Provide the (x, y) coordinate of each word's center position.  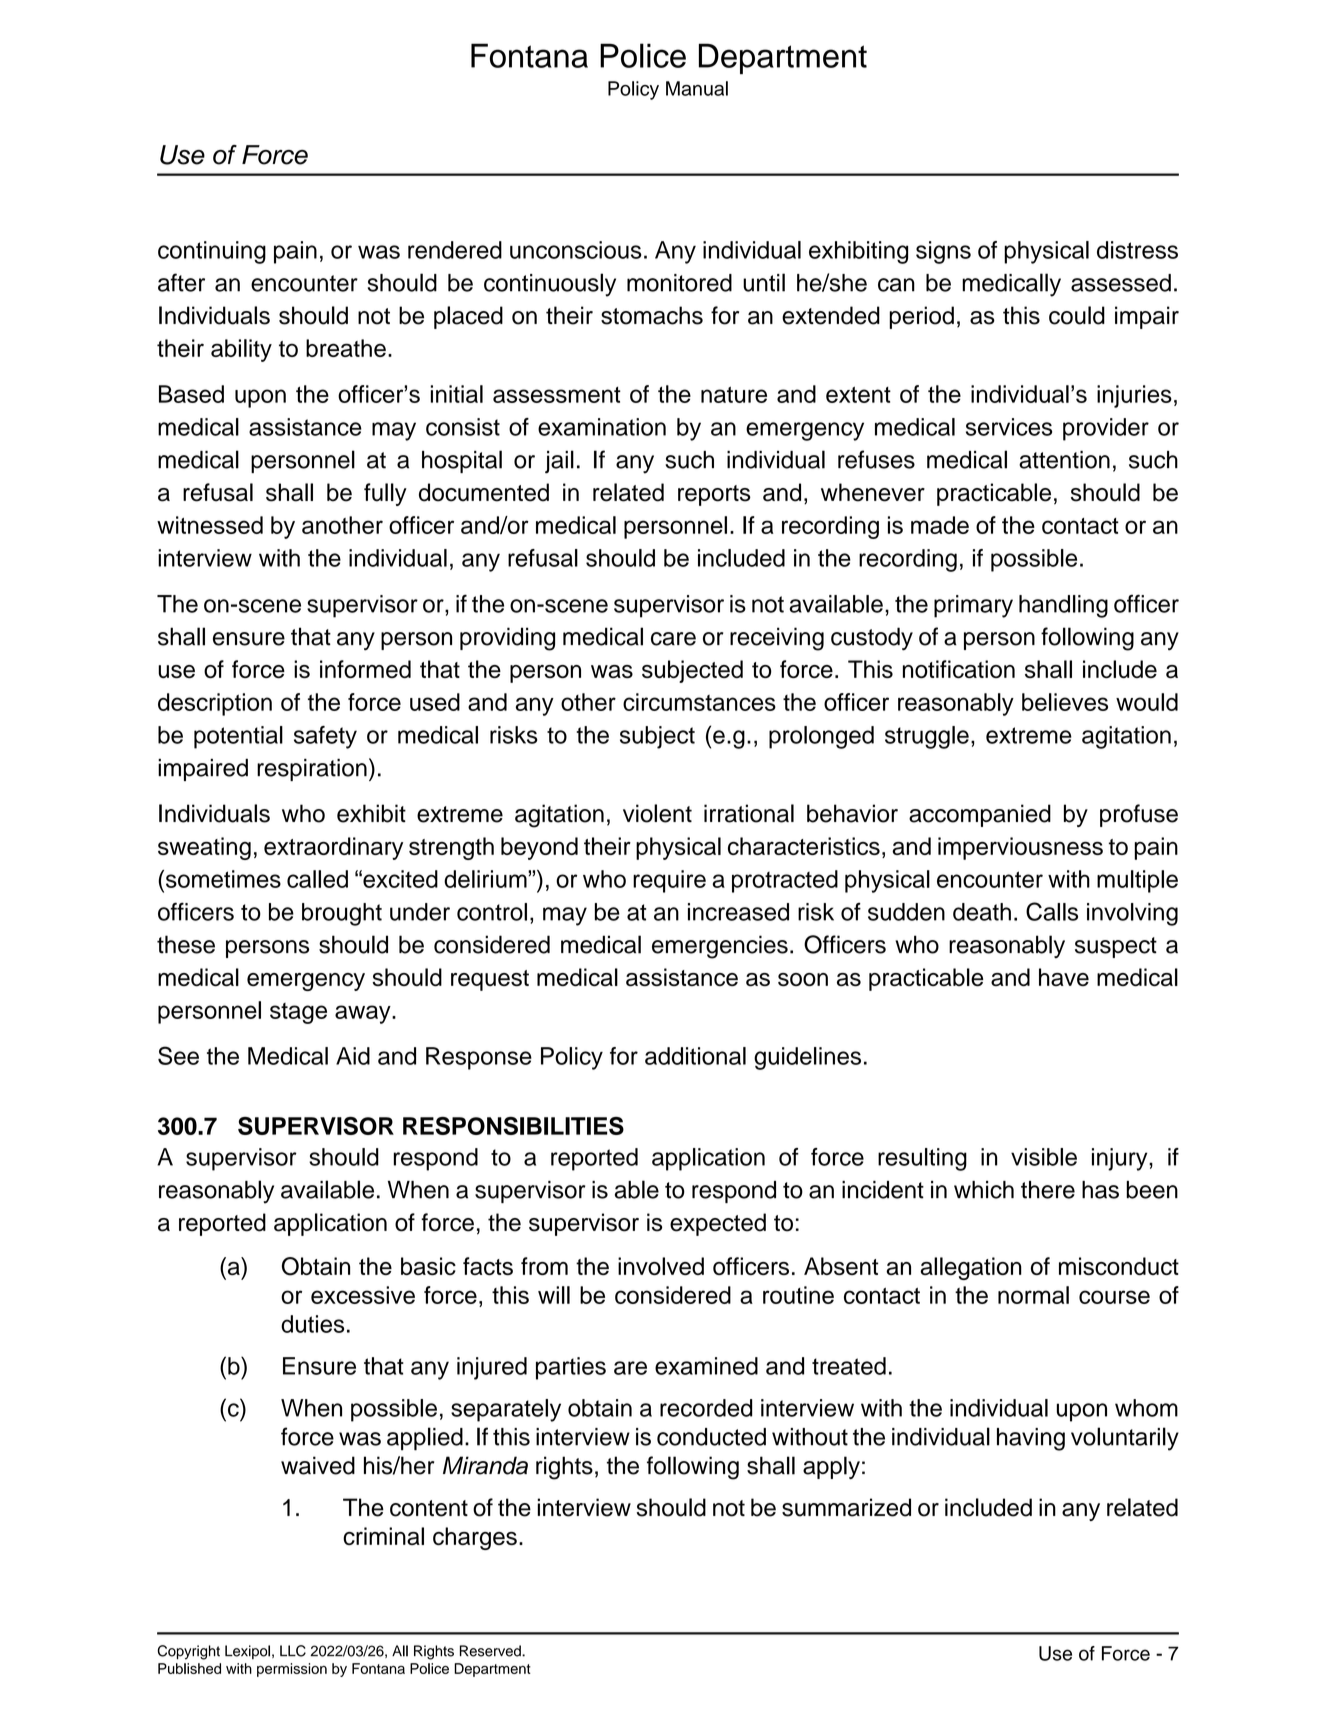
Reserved (491, 1651)
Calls (1052, 911)
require (669, 881)
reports (714, 495)
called (317, 879)
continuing (212, 252)
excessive (363, 1295)
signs (943, 252)
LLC (293, 1651)
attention (1064, 460)
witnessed (210, 525)
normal (1033, 1295)
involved (661, 1266)
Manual (697, 88)
